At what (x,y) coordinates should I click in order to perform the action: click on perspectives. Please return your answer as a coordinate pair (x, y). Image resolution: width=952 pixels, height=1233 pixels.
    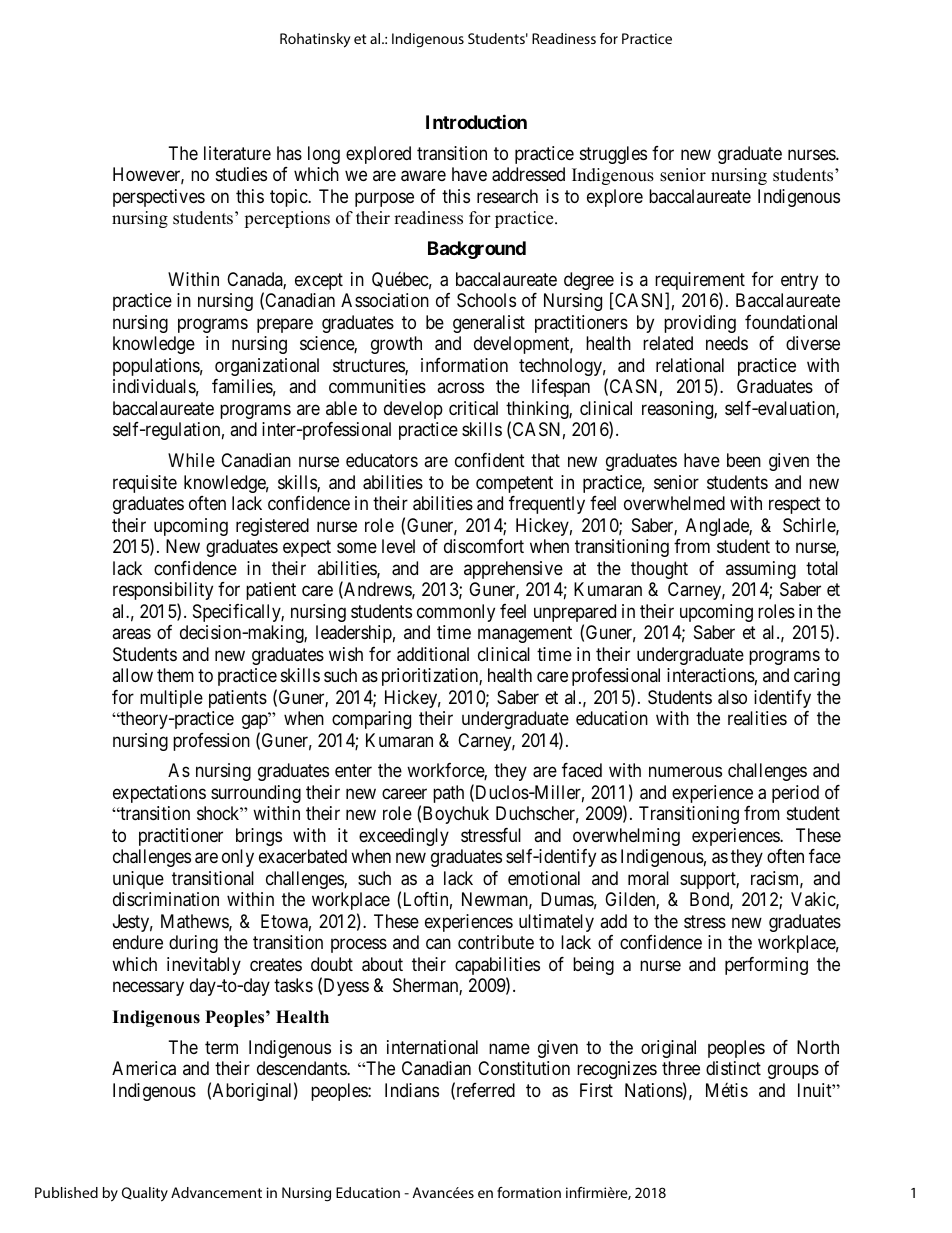
    Looking at the image, I should click on (159, 198).
